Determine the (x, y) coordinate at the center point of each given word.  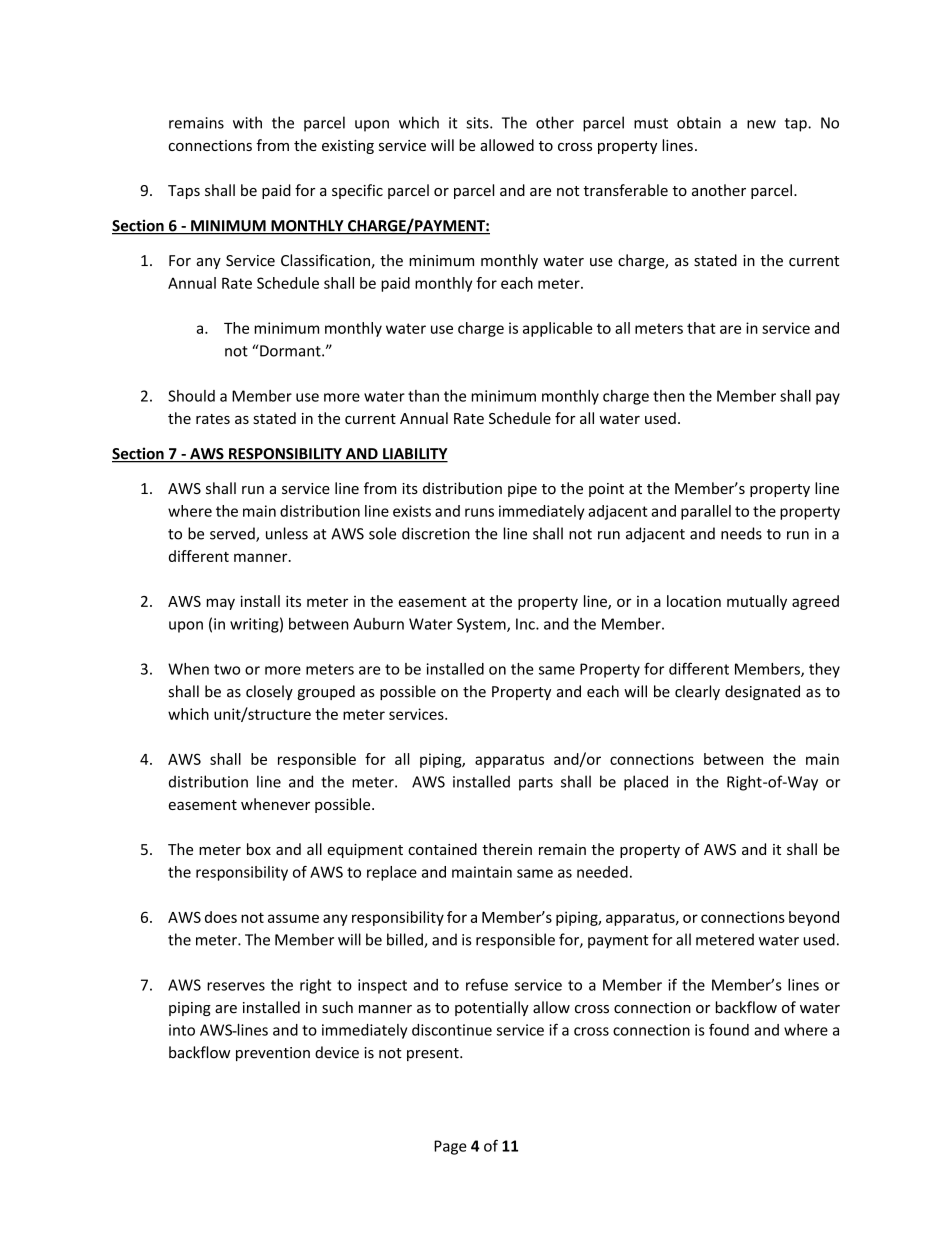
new (761, 124)
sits (478, 123)
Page (450, 1147)
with (247, 122)
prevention (273, 1054)
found (729, 1029)
